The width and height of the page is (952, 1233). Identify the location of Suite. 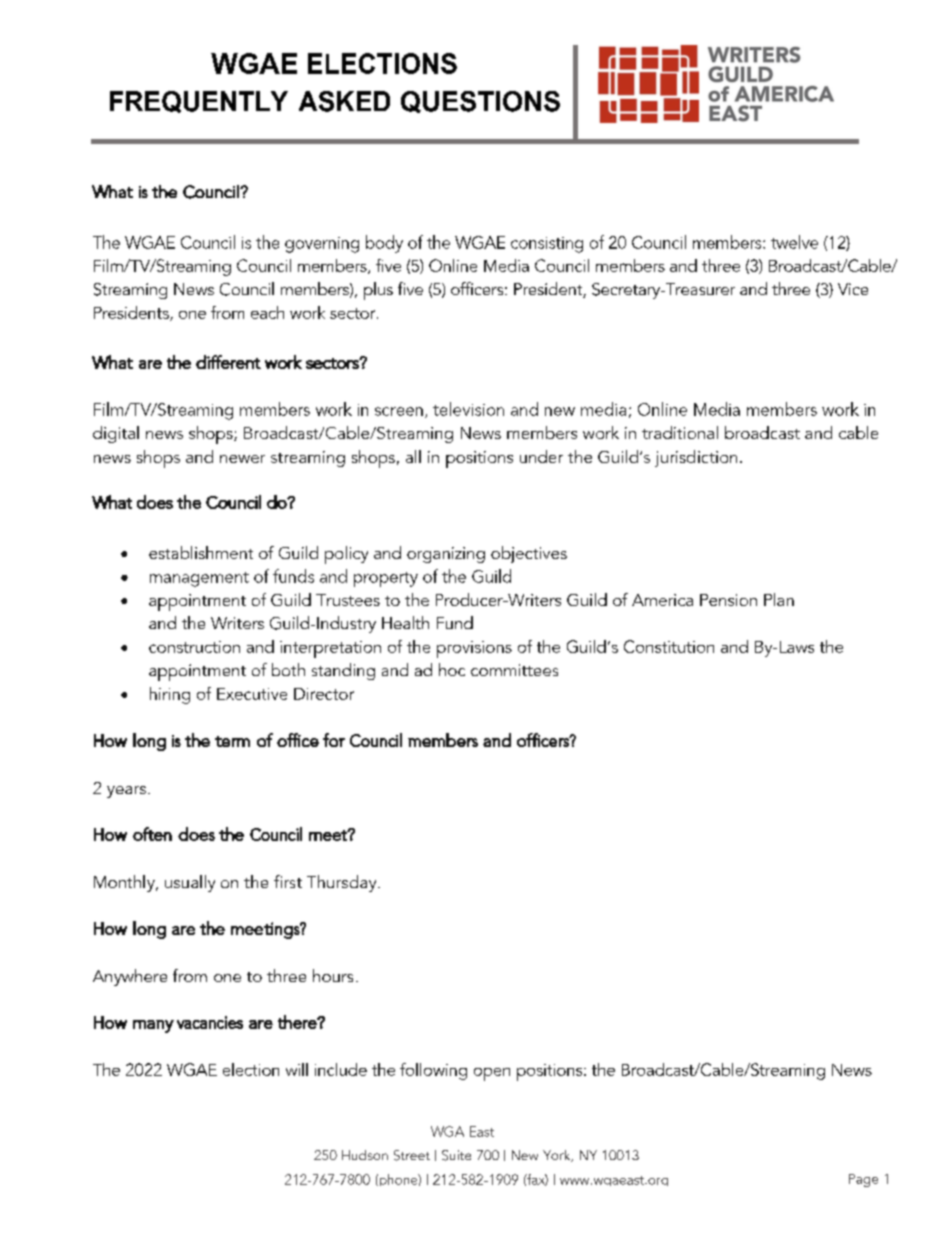
(456, 1155).
